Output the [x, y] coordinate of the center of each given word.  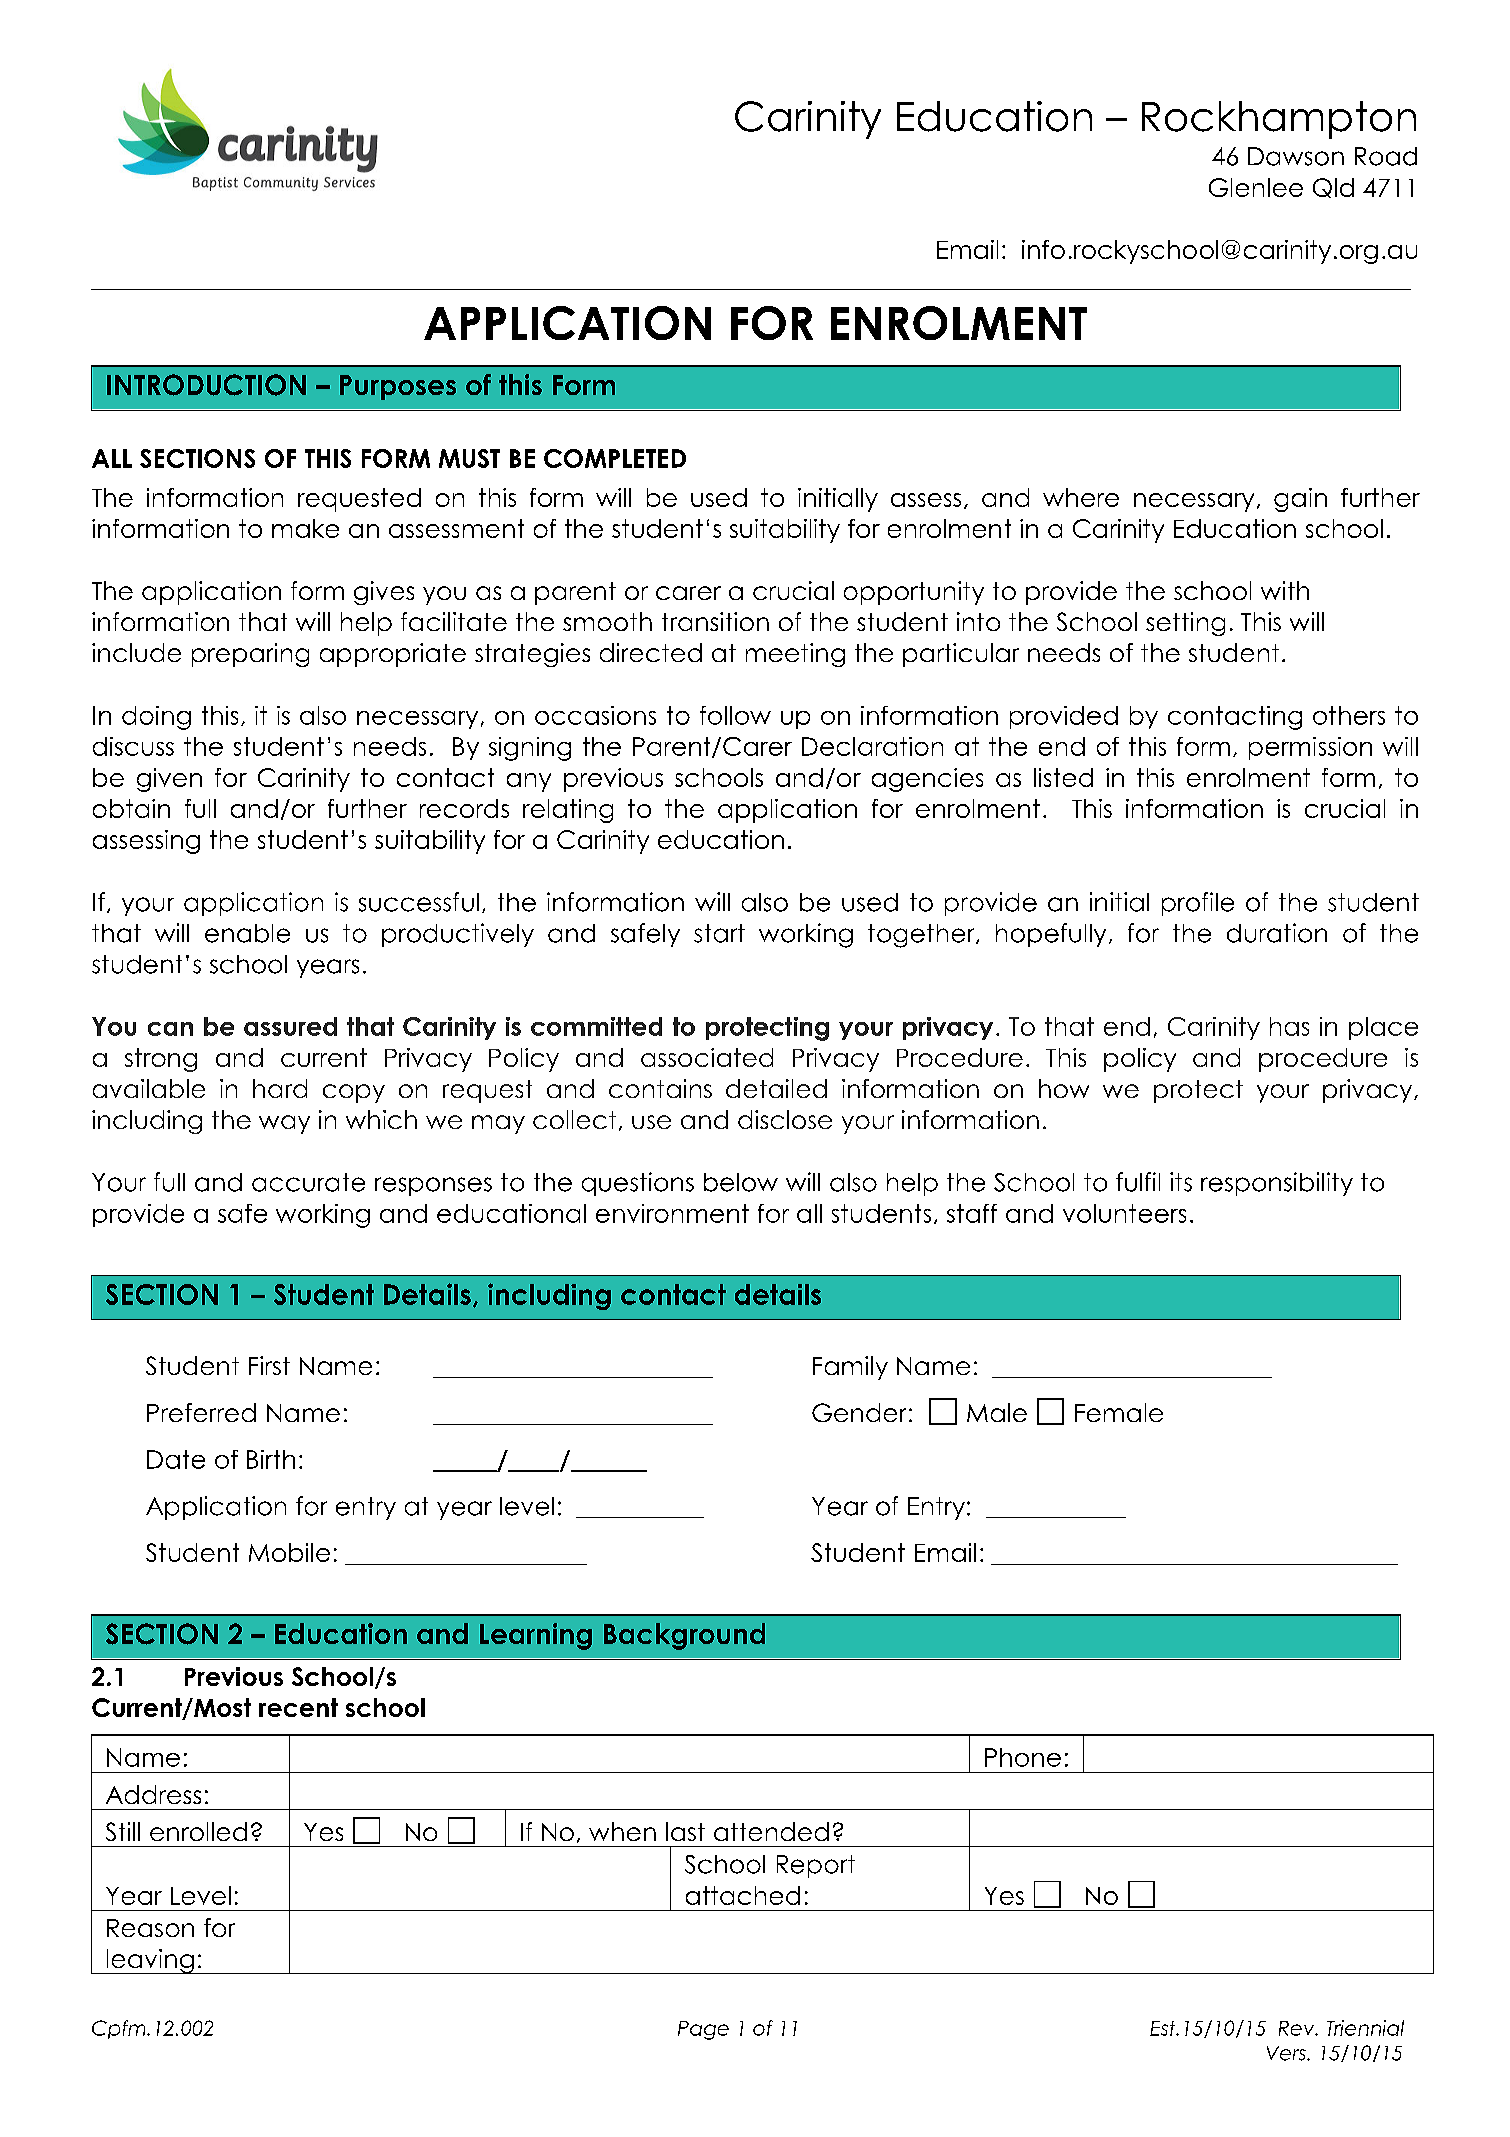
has [1289, 1026]
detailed [776, 1088]
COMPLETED [615, 458]
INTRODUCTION [206, 385]
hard [280, 1088]
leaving [150, 1961]
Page [703, 2030]
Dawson [1296, 156]
